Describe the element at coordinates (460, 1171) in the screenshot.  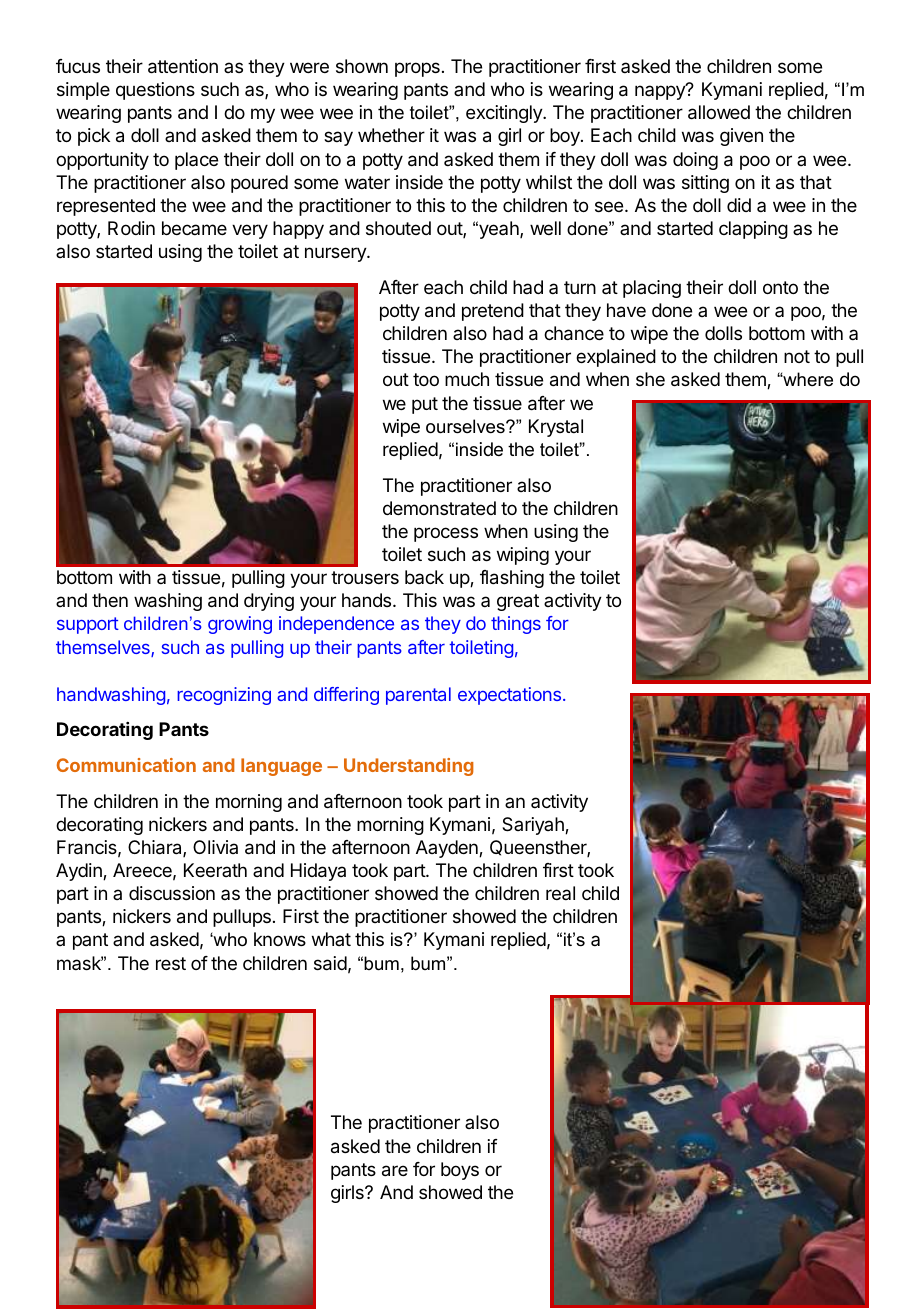
I see `boys` at that location.
